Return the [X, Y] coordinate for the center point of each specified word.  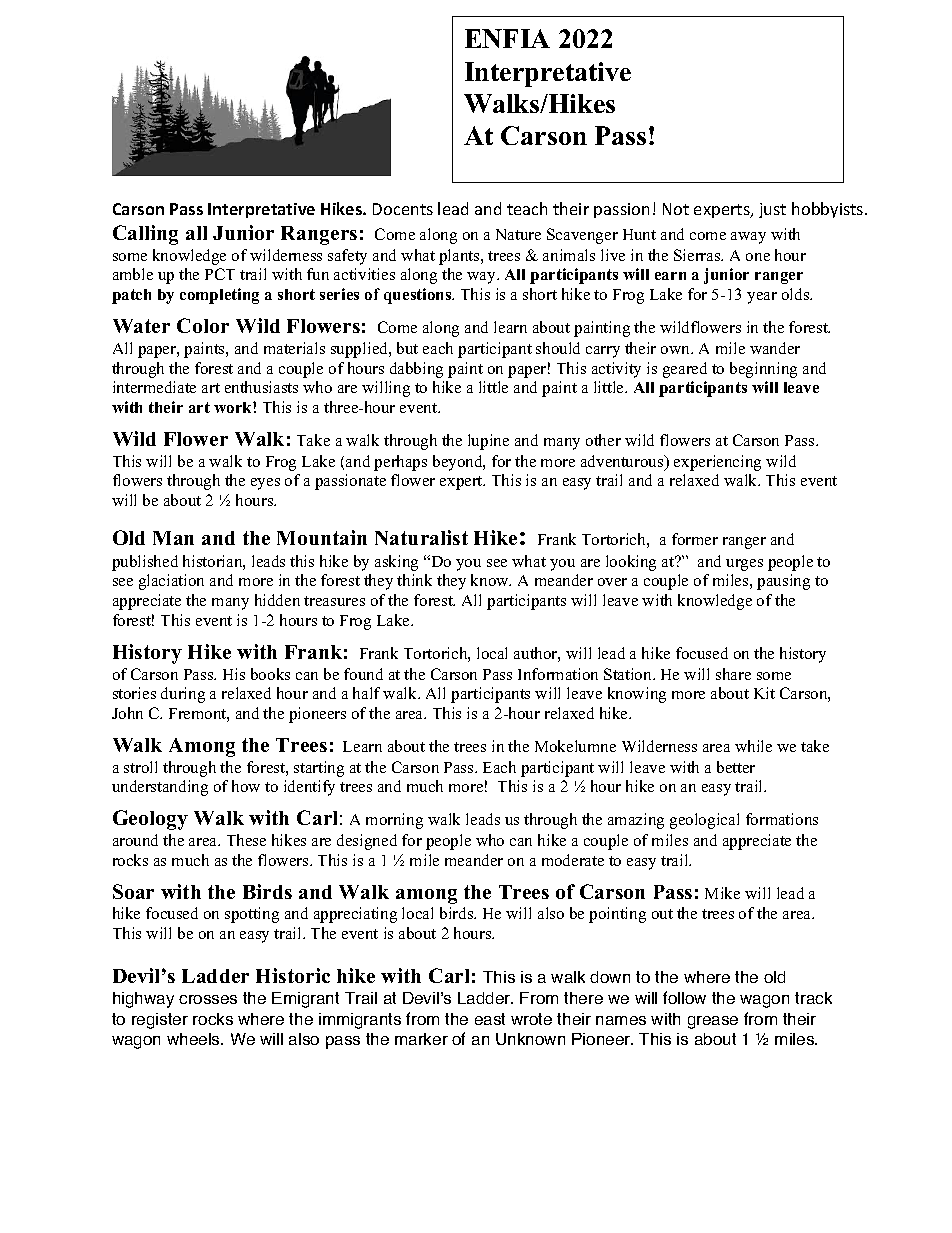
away [748, 238]
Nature [518, 234]
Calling [145, 235]
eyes [265, 484]
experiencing [717, 463]
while [753, 746]
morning [394, 821]
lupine [488, 442]
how [246, 786]
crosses [208, 999]
